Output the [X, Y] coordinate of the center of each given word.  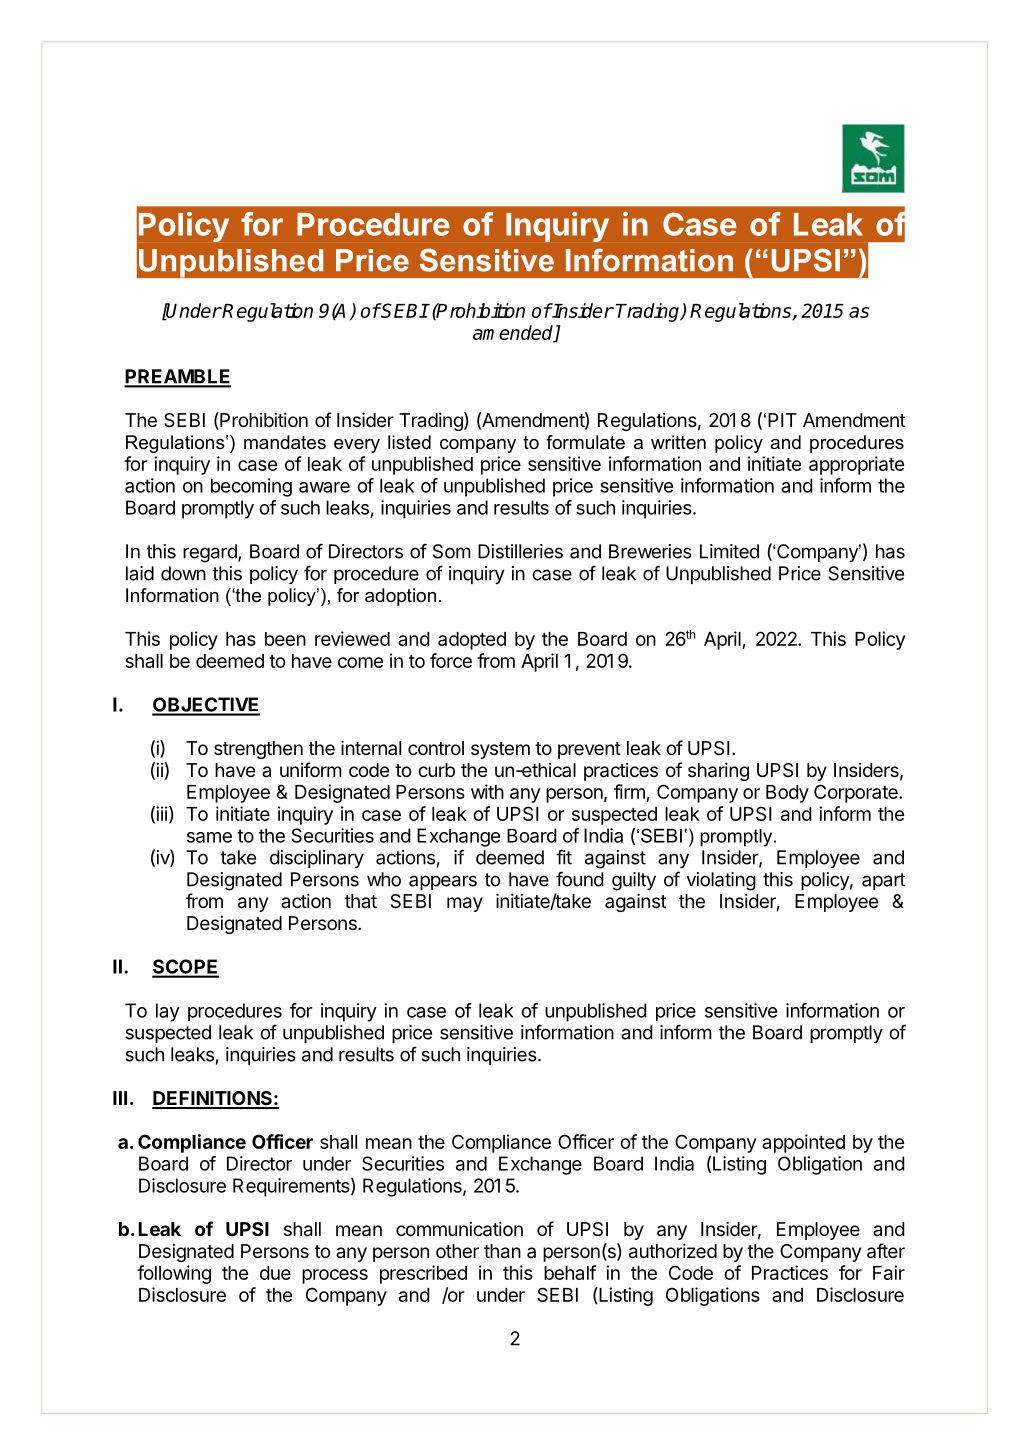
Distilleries [520, 551]
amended [514, 333]
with [487, 791]
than [502, 1251]
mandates [285, 442]
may [465, 904]
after [886, 1251]
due [275, 1273]
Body [787, 794]
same [209, 837]
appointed [803, 1143]
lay [168, 1012]
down [183, 573]
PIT [782, 420]
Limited [729, 551]
